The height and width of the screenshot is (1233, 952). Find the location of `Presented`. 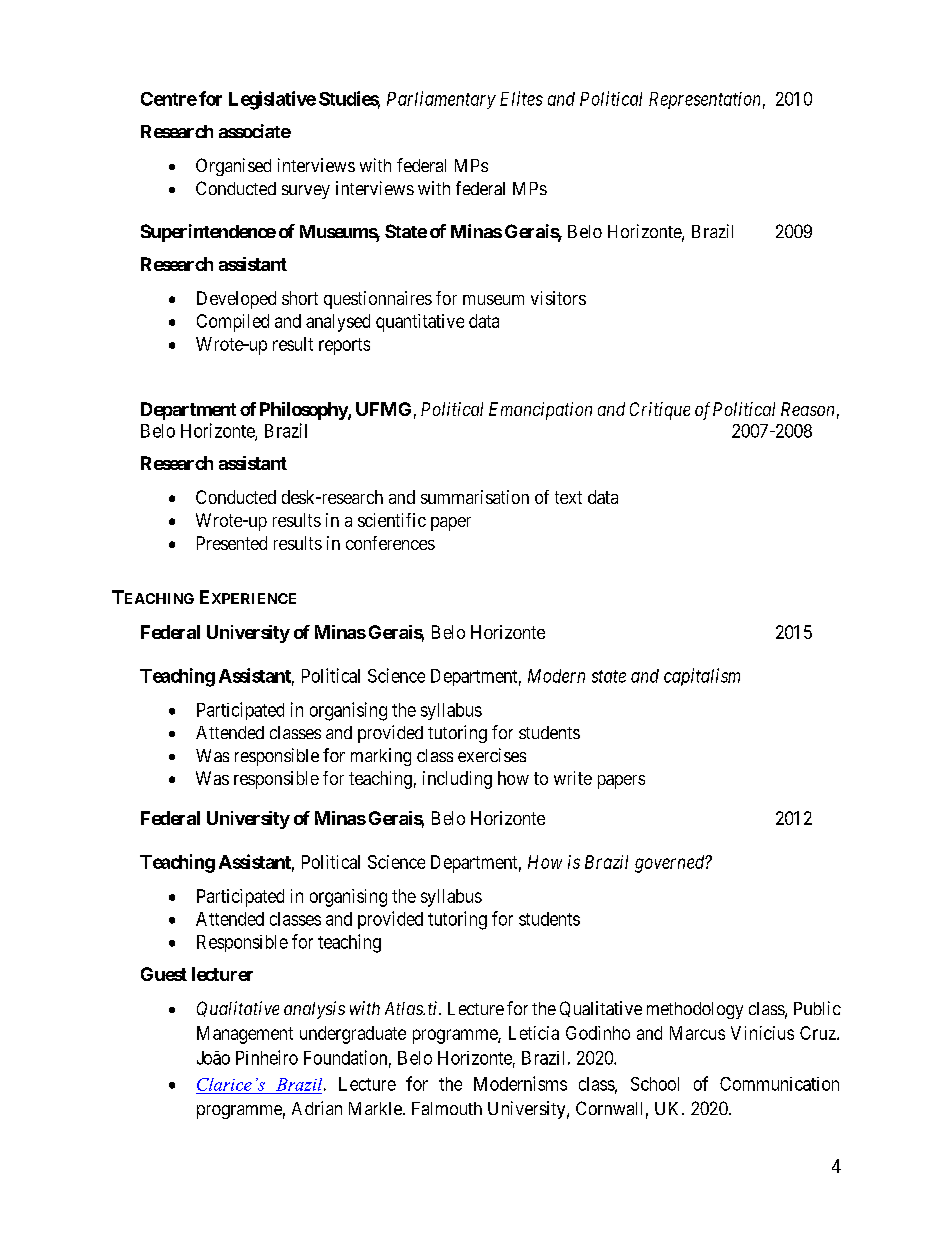

Presented is located at coordinates (232, 543).
